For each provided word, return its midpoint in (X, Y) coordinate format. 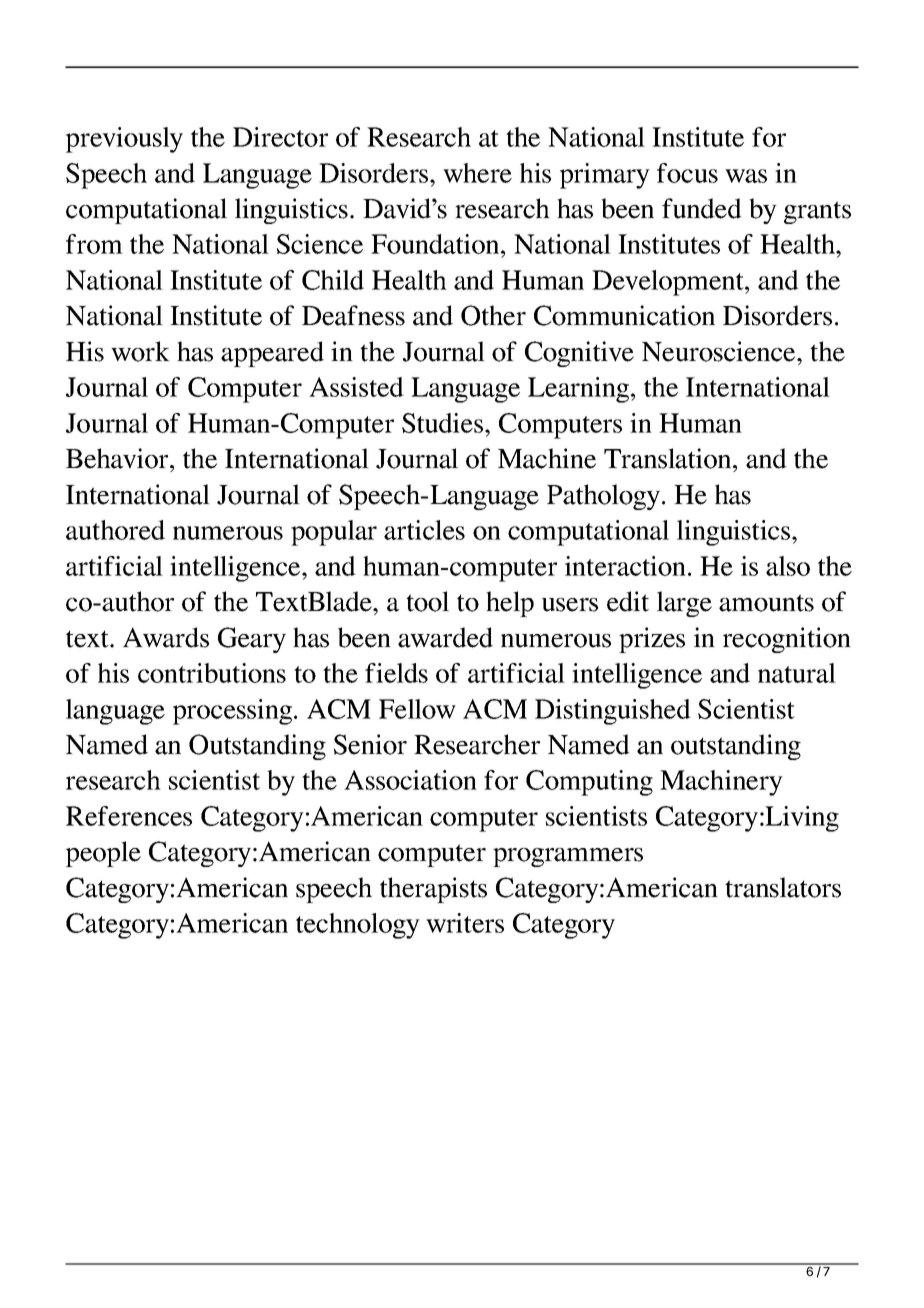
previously (124, 140)
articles (424, 530)
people (103, 854)
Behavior (118, 458)
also (788, 566)
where (477, 173)
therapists (433, 890)
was (746, 176)
